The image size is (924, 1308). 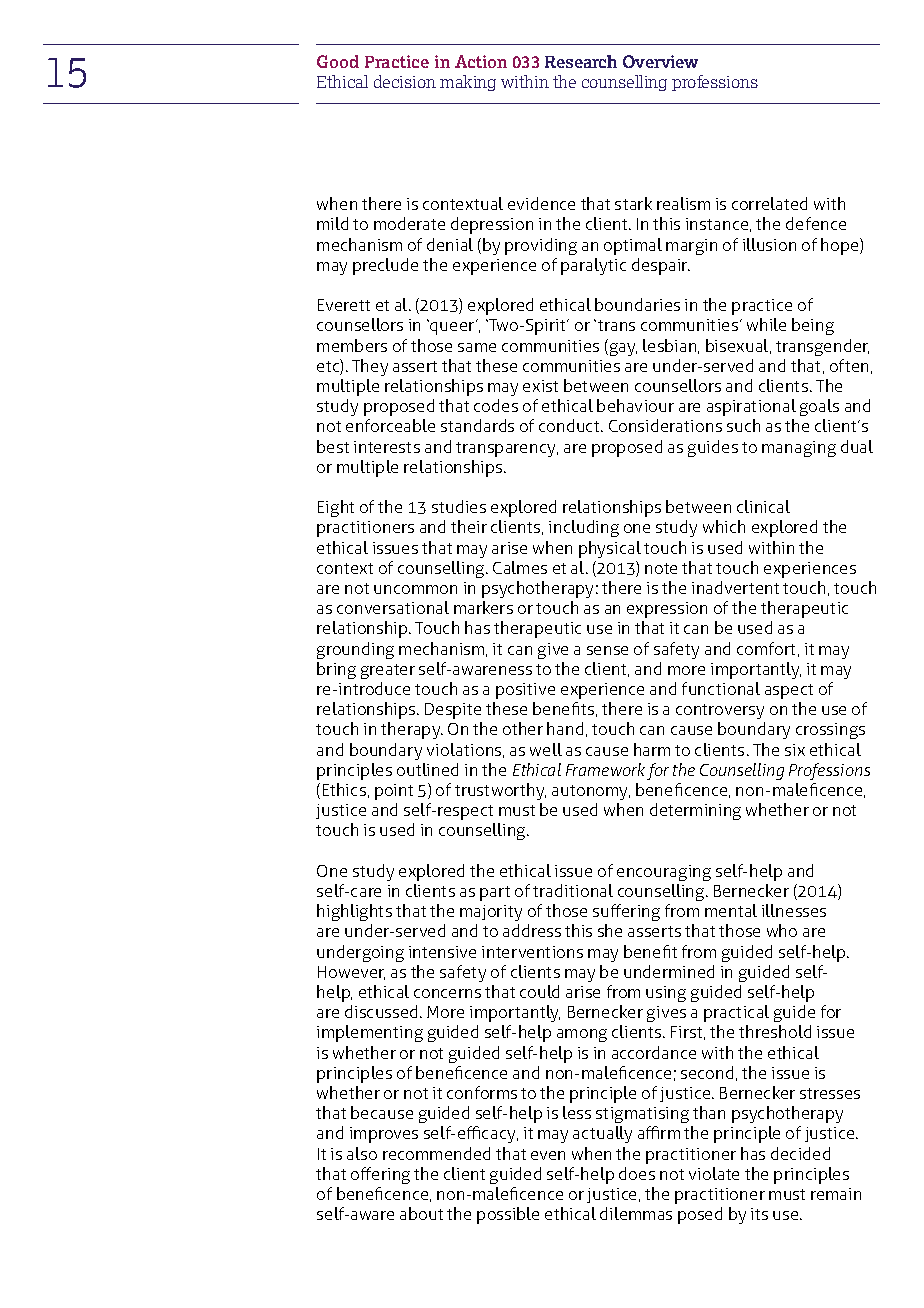 I want to click on Research, so click(x=581, y=61).
